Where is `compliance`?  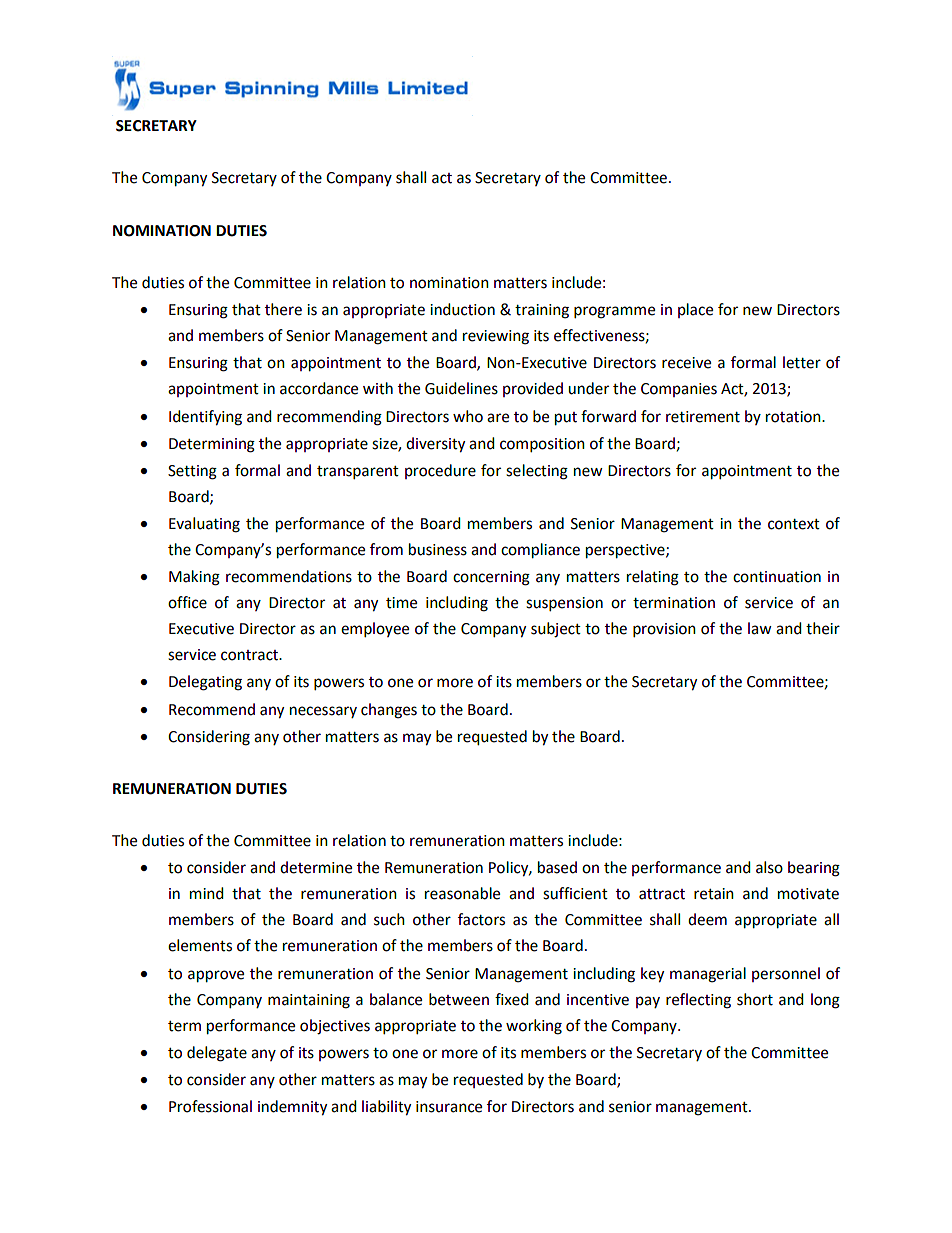 compliance is located at coordinates (540, 551).
